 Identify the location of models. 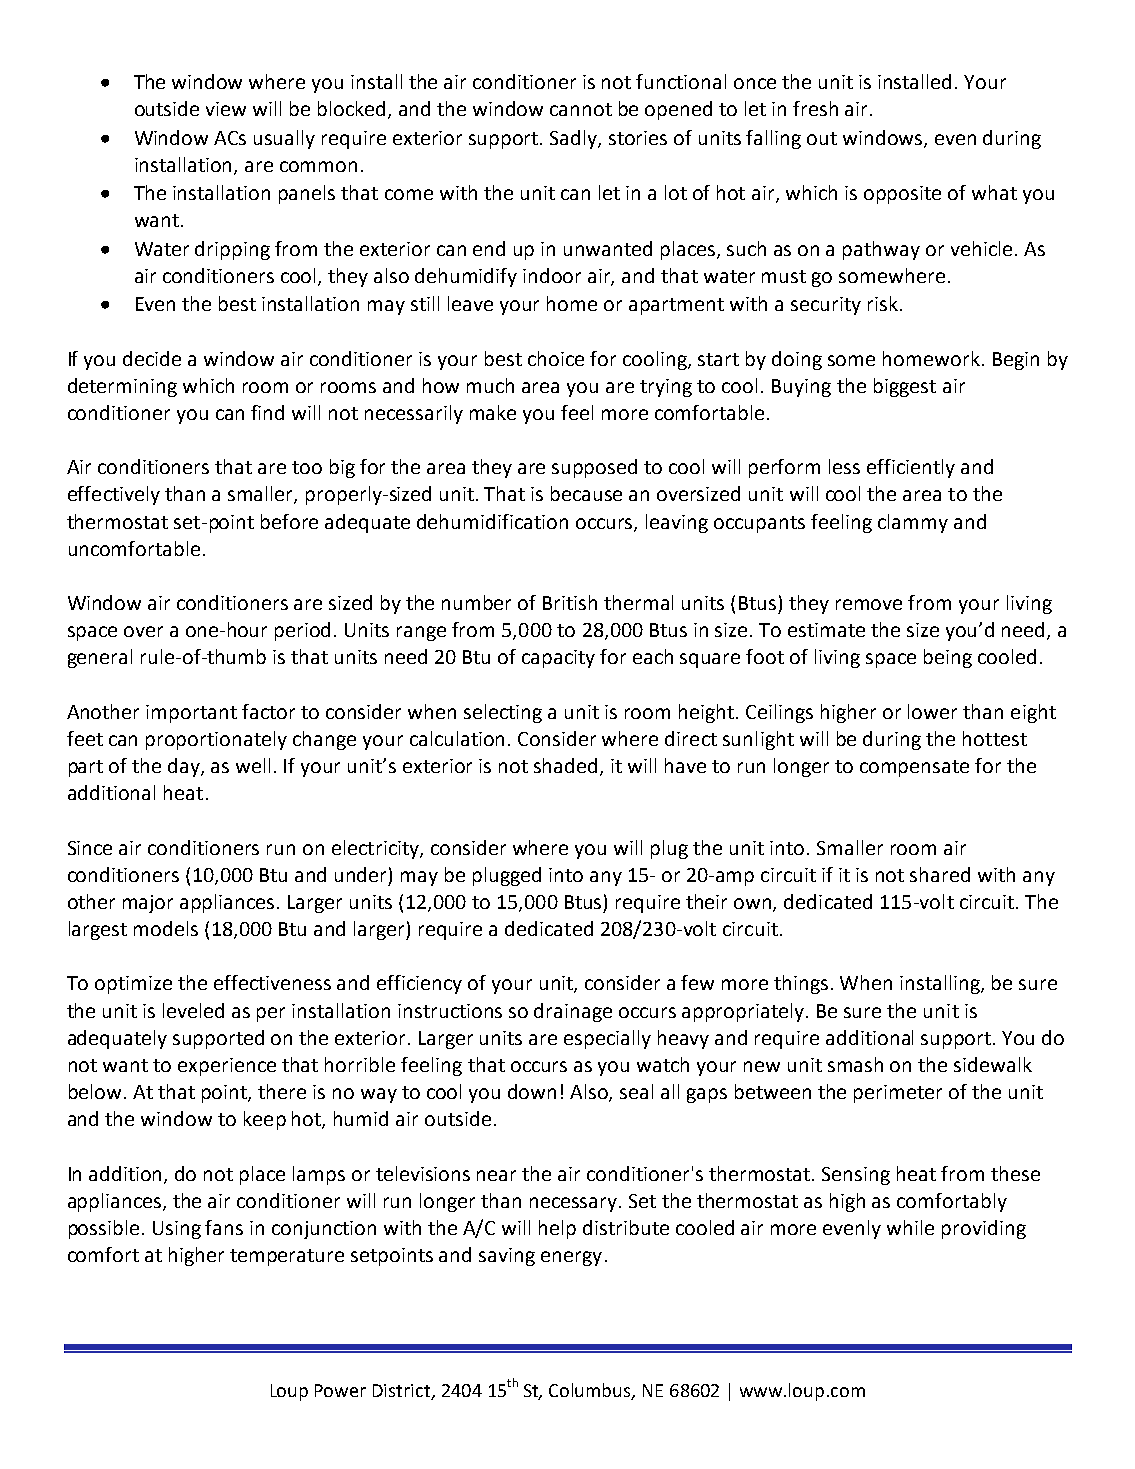
(166, 928).
